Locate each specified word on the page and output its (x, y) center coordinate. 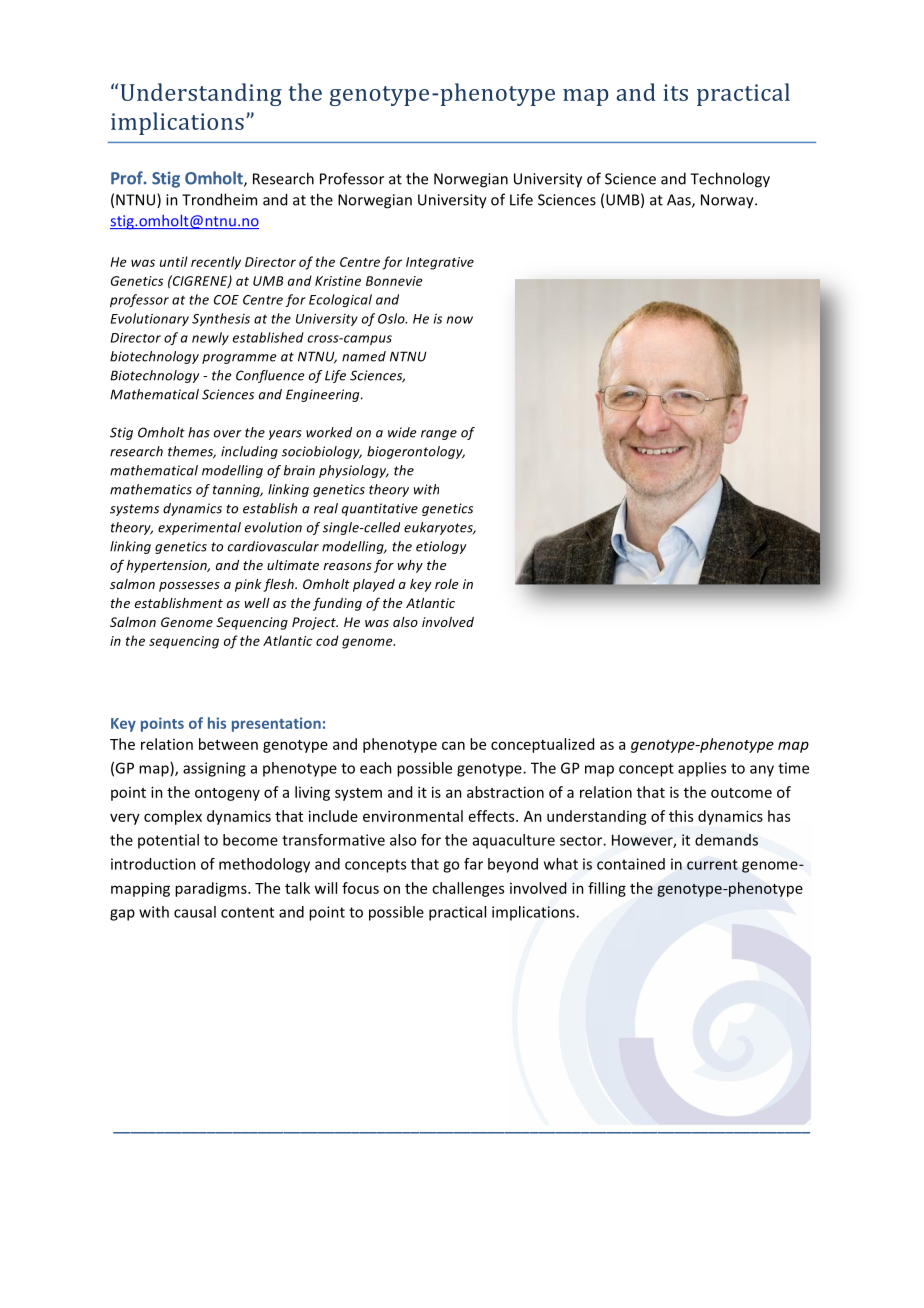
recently (216, 263)
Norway (728, 201)
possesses (189, 587)
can (453, 745)
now (460, 320)
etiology (441, 547)
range (439, 435)
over (227, 434)
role (447, 584)
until (174, 261)
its (675, 92)
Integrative (440, 263)
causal (195, 912)
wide (402, 432)
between (228, 744)
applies (702, 769)
